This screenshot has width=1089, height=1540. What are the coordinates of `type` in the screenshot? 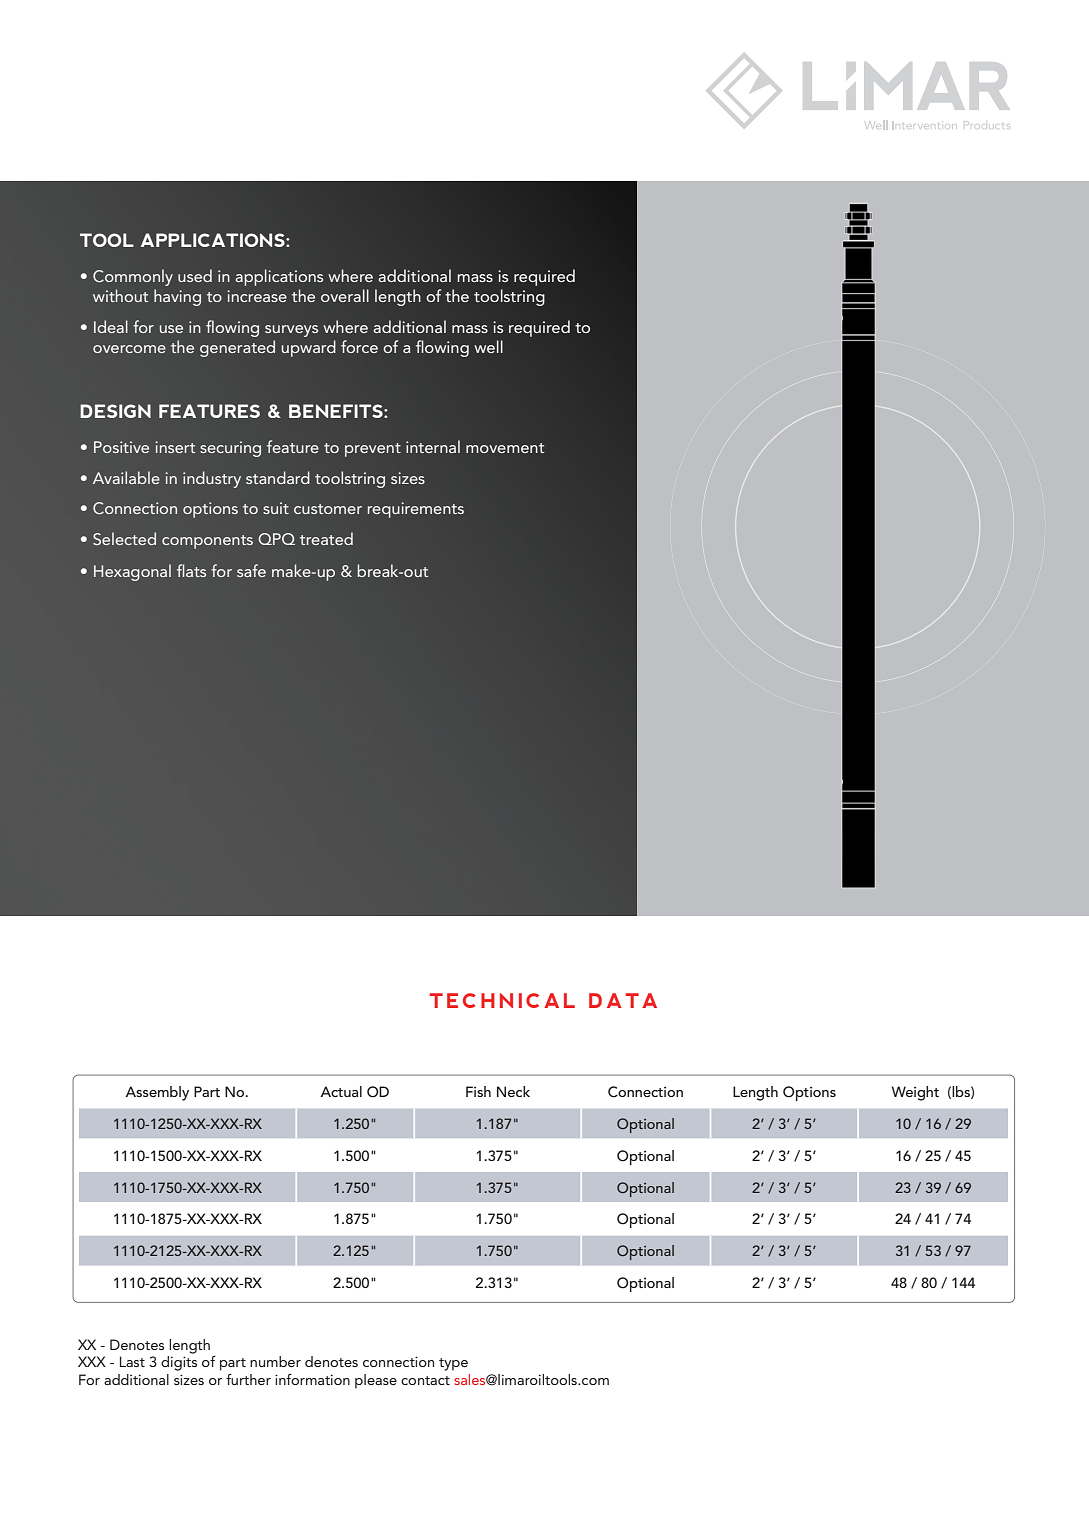 It's located at (453, 1364).
